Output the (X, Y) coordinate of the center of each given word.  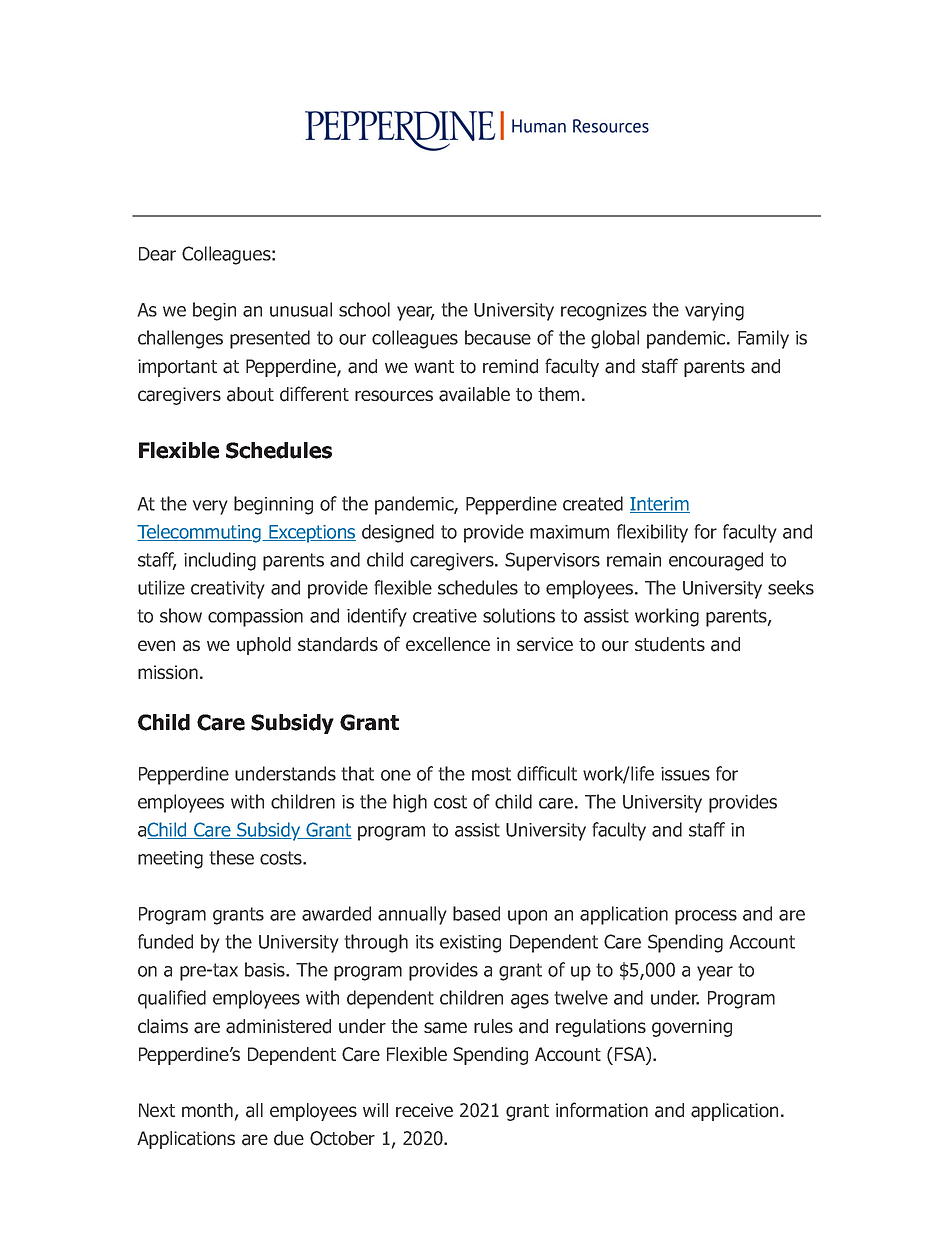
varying (714, 312)
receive (424, 1110)
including (220, 561)
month (207, 1110)
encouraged (716, 561)
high (410, 803)
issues (685, 774)
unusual (301, 309)
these (231, 857)
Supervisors (552, 561)
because (498, 337)
